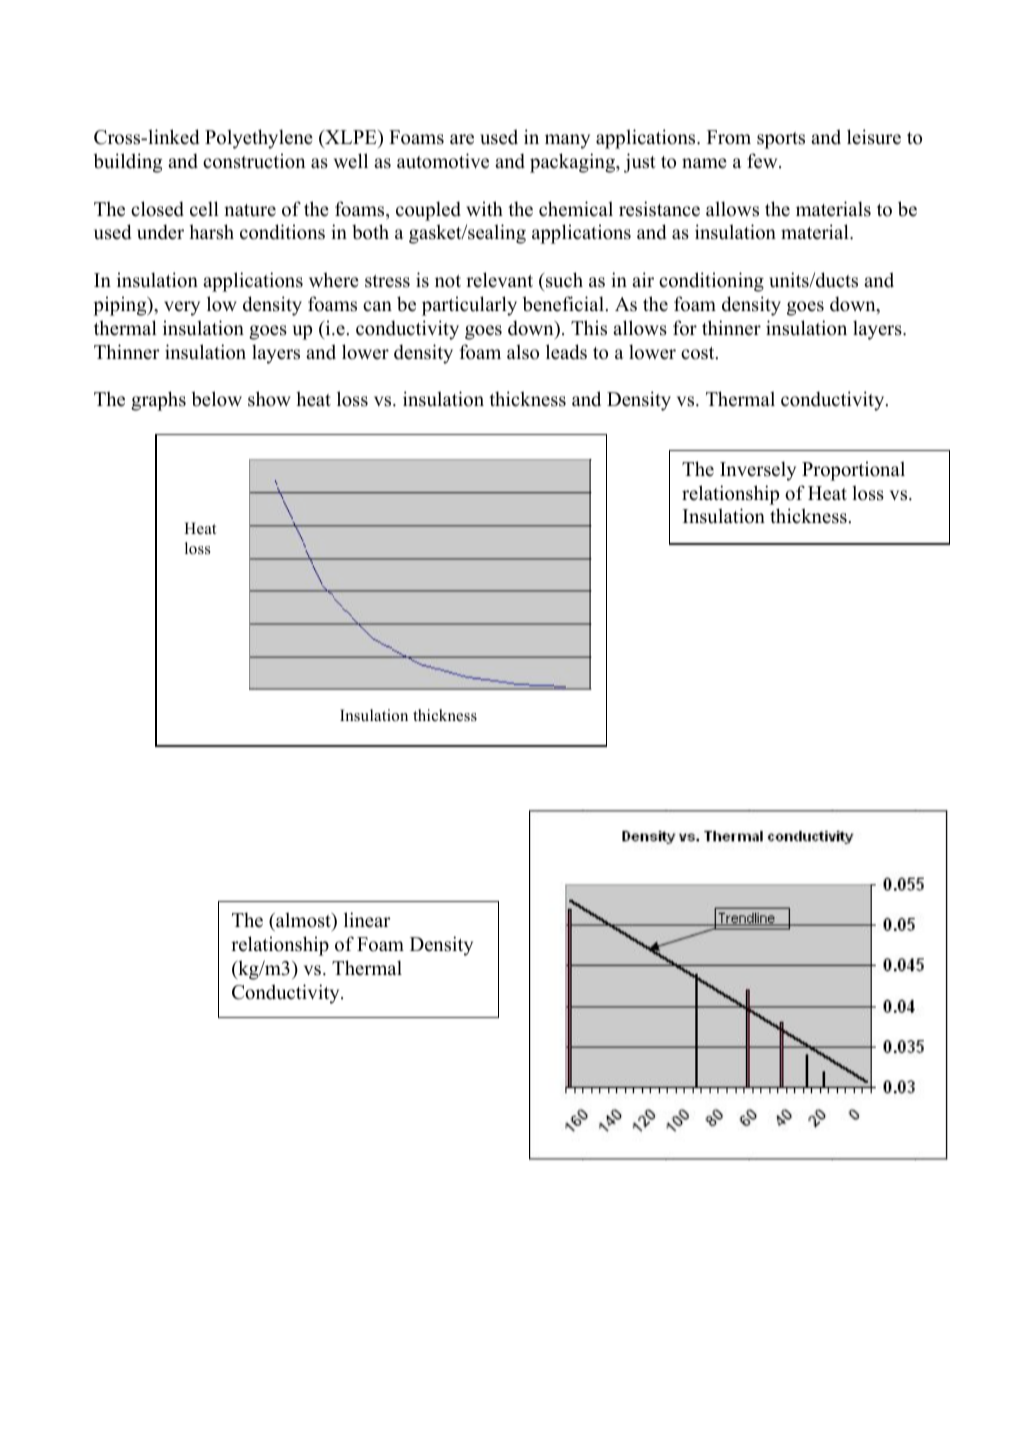 The image size is (1028, 1455). I want to click on very, so click(182, 308).
